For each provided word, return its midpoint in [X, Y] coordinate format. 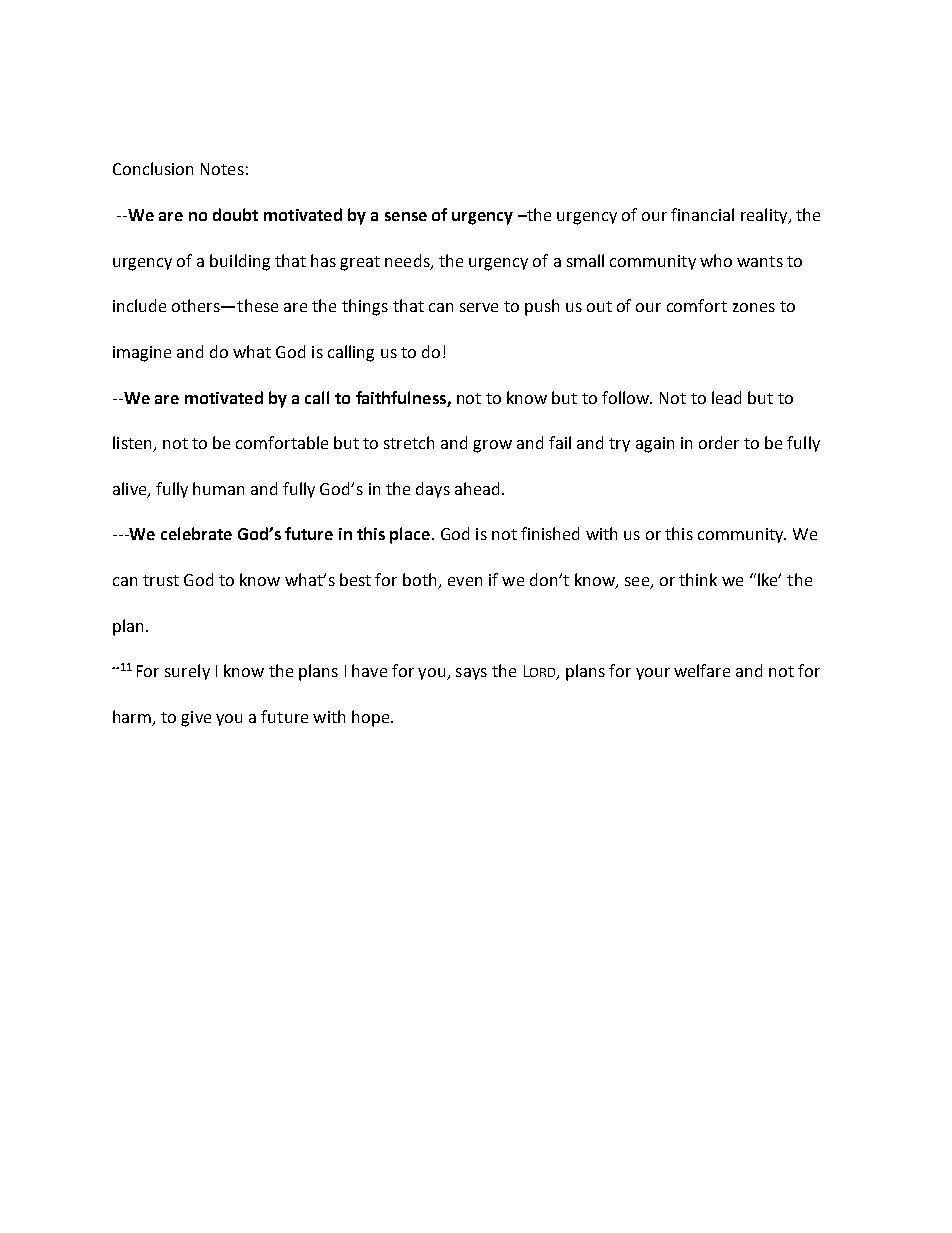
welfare [702, 670]
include [139, 305]
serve [479, 307]
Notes [222, 169]
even [465, 581]
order [719, 442]
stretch [409, 442]
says [471, 674]
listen [133, 444]
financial [702, 214]
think [698, 579]
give [196, 719]
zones [754, 307]
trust [161, 580]
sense [406, 216]
